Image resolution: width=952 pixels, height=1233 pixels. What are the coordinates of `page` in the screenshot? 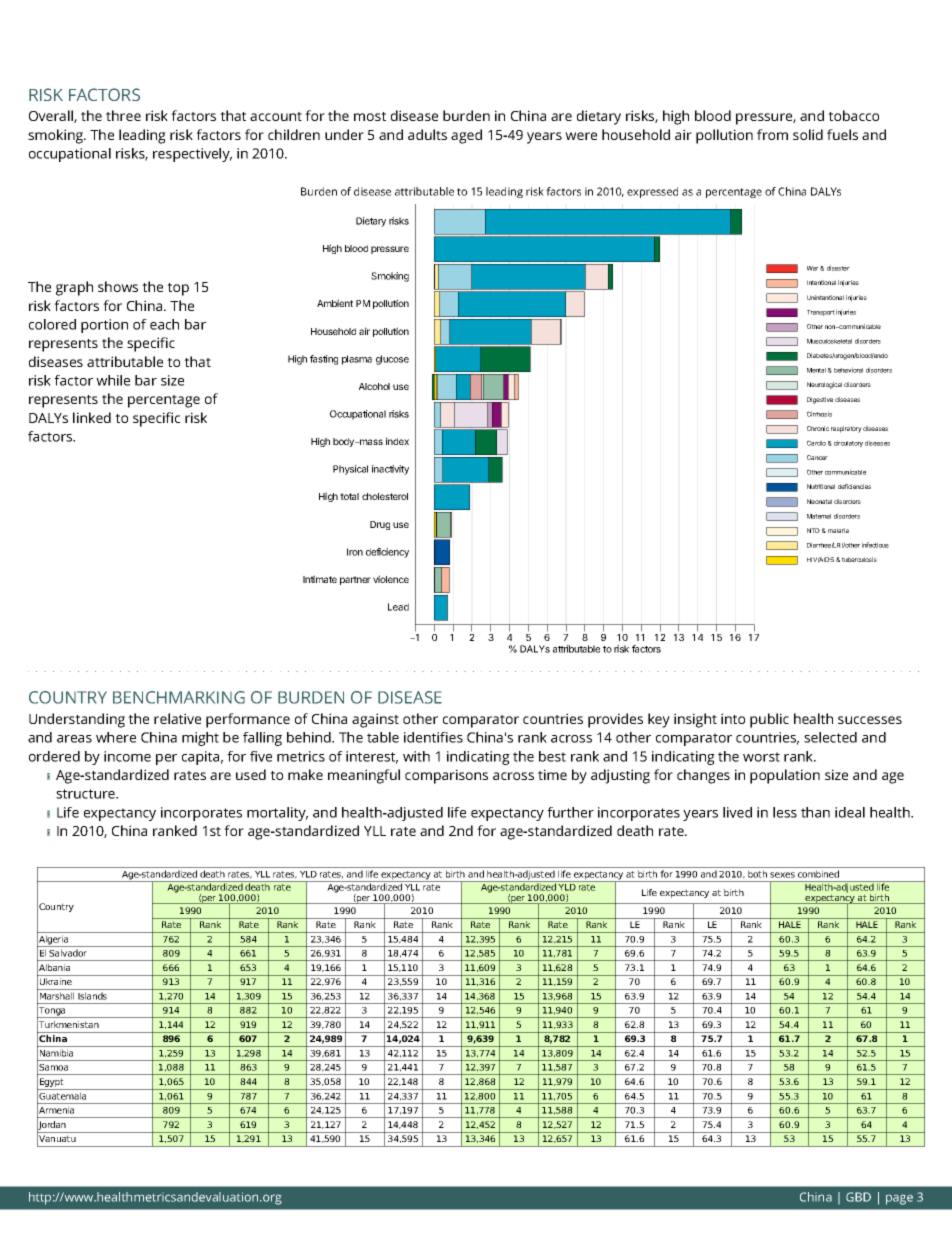 It's located at (899, 1199).
